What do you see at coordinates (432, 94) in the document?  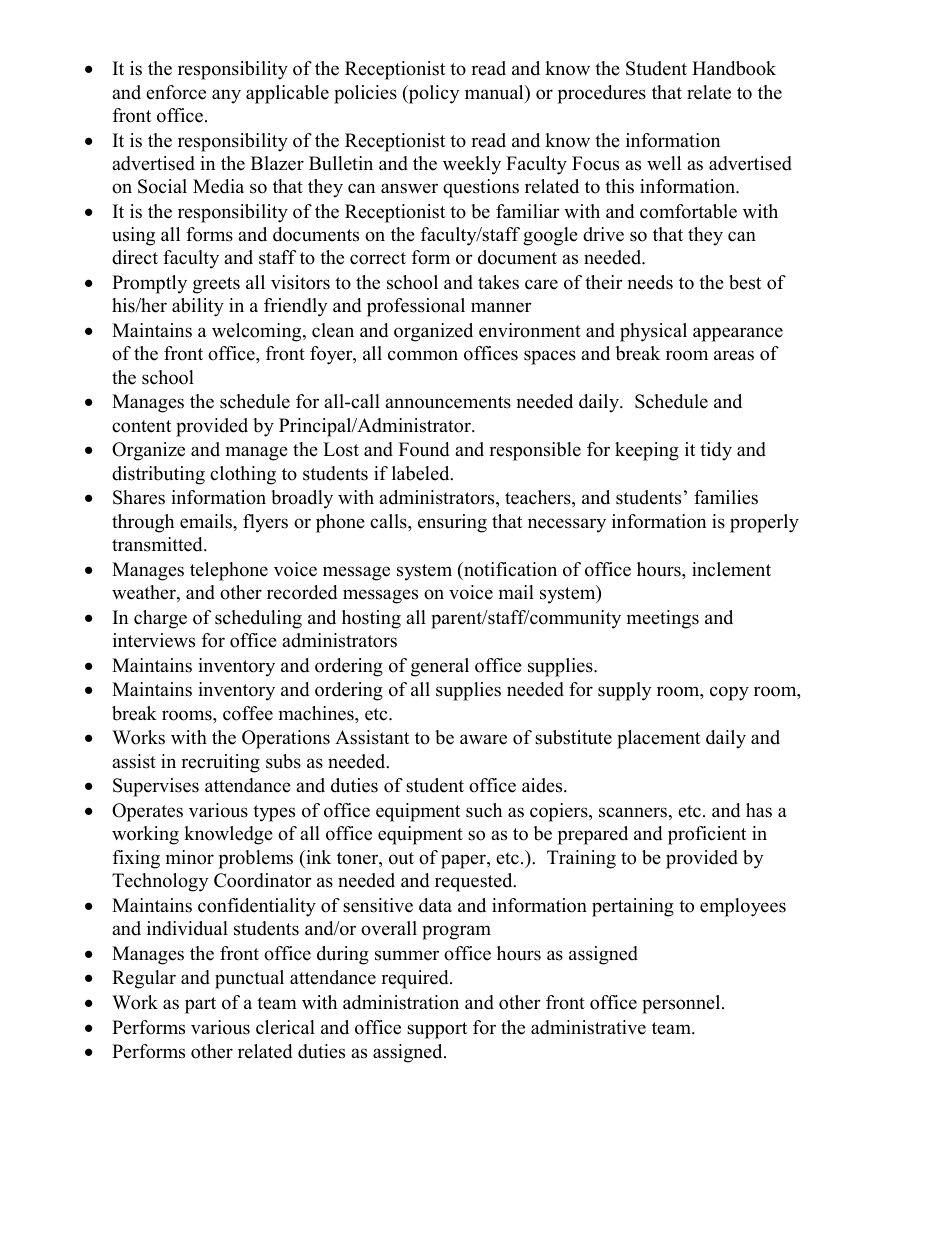 I see `policy` at bounding box center [432, 94].
